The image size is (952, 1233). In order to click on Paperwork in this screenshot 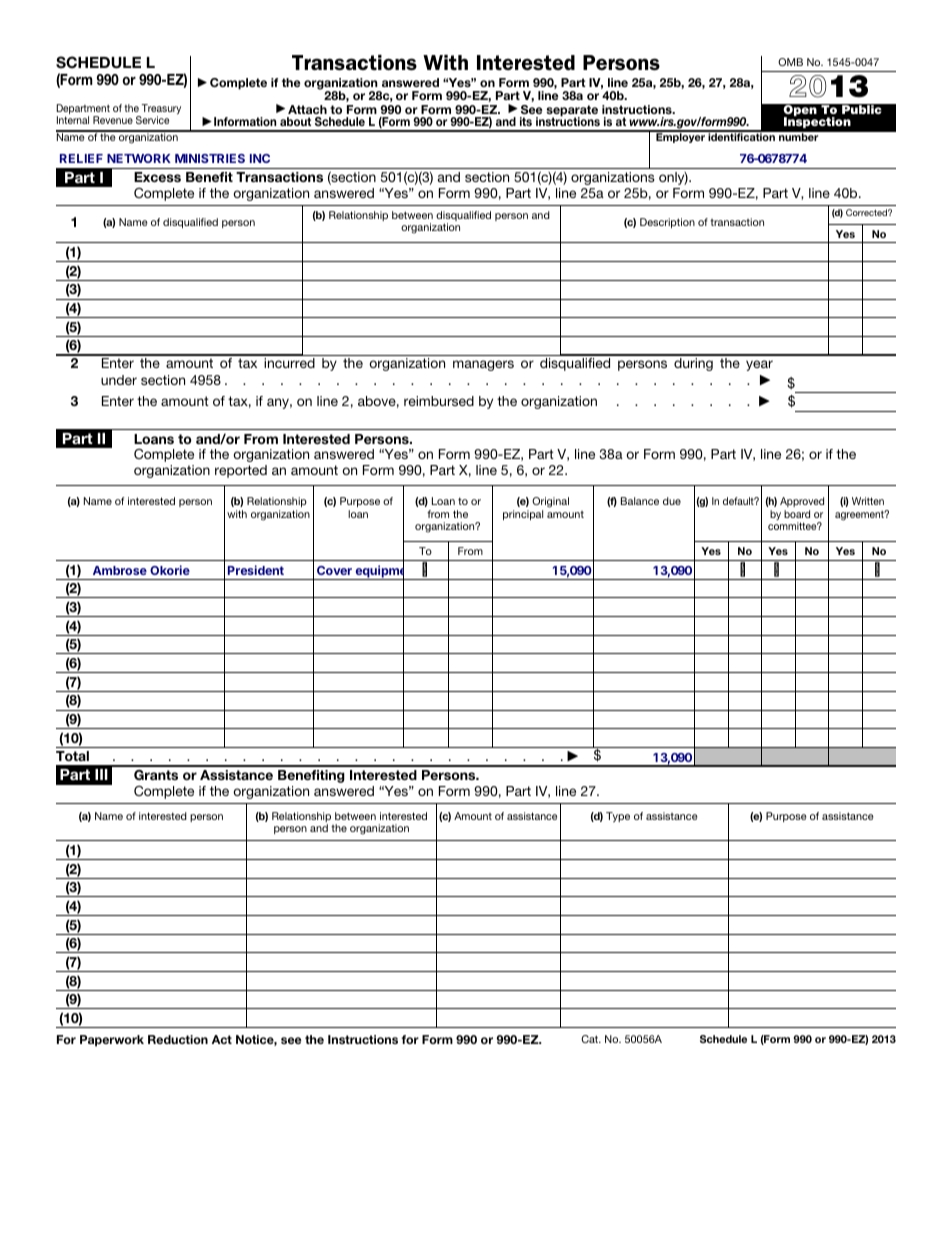, I will do `click(112, 1041)`.
